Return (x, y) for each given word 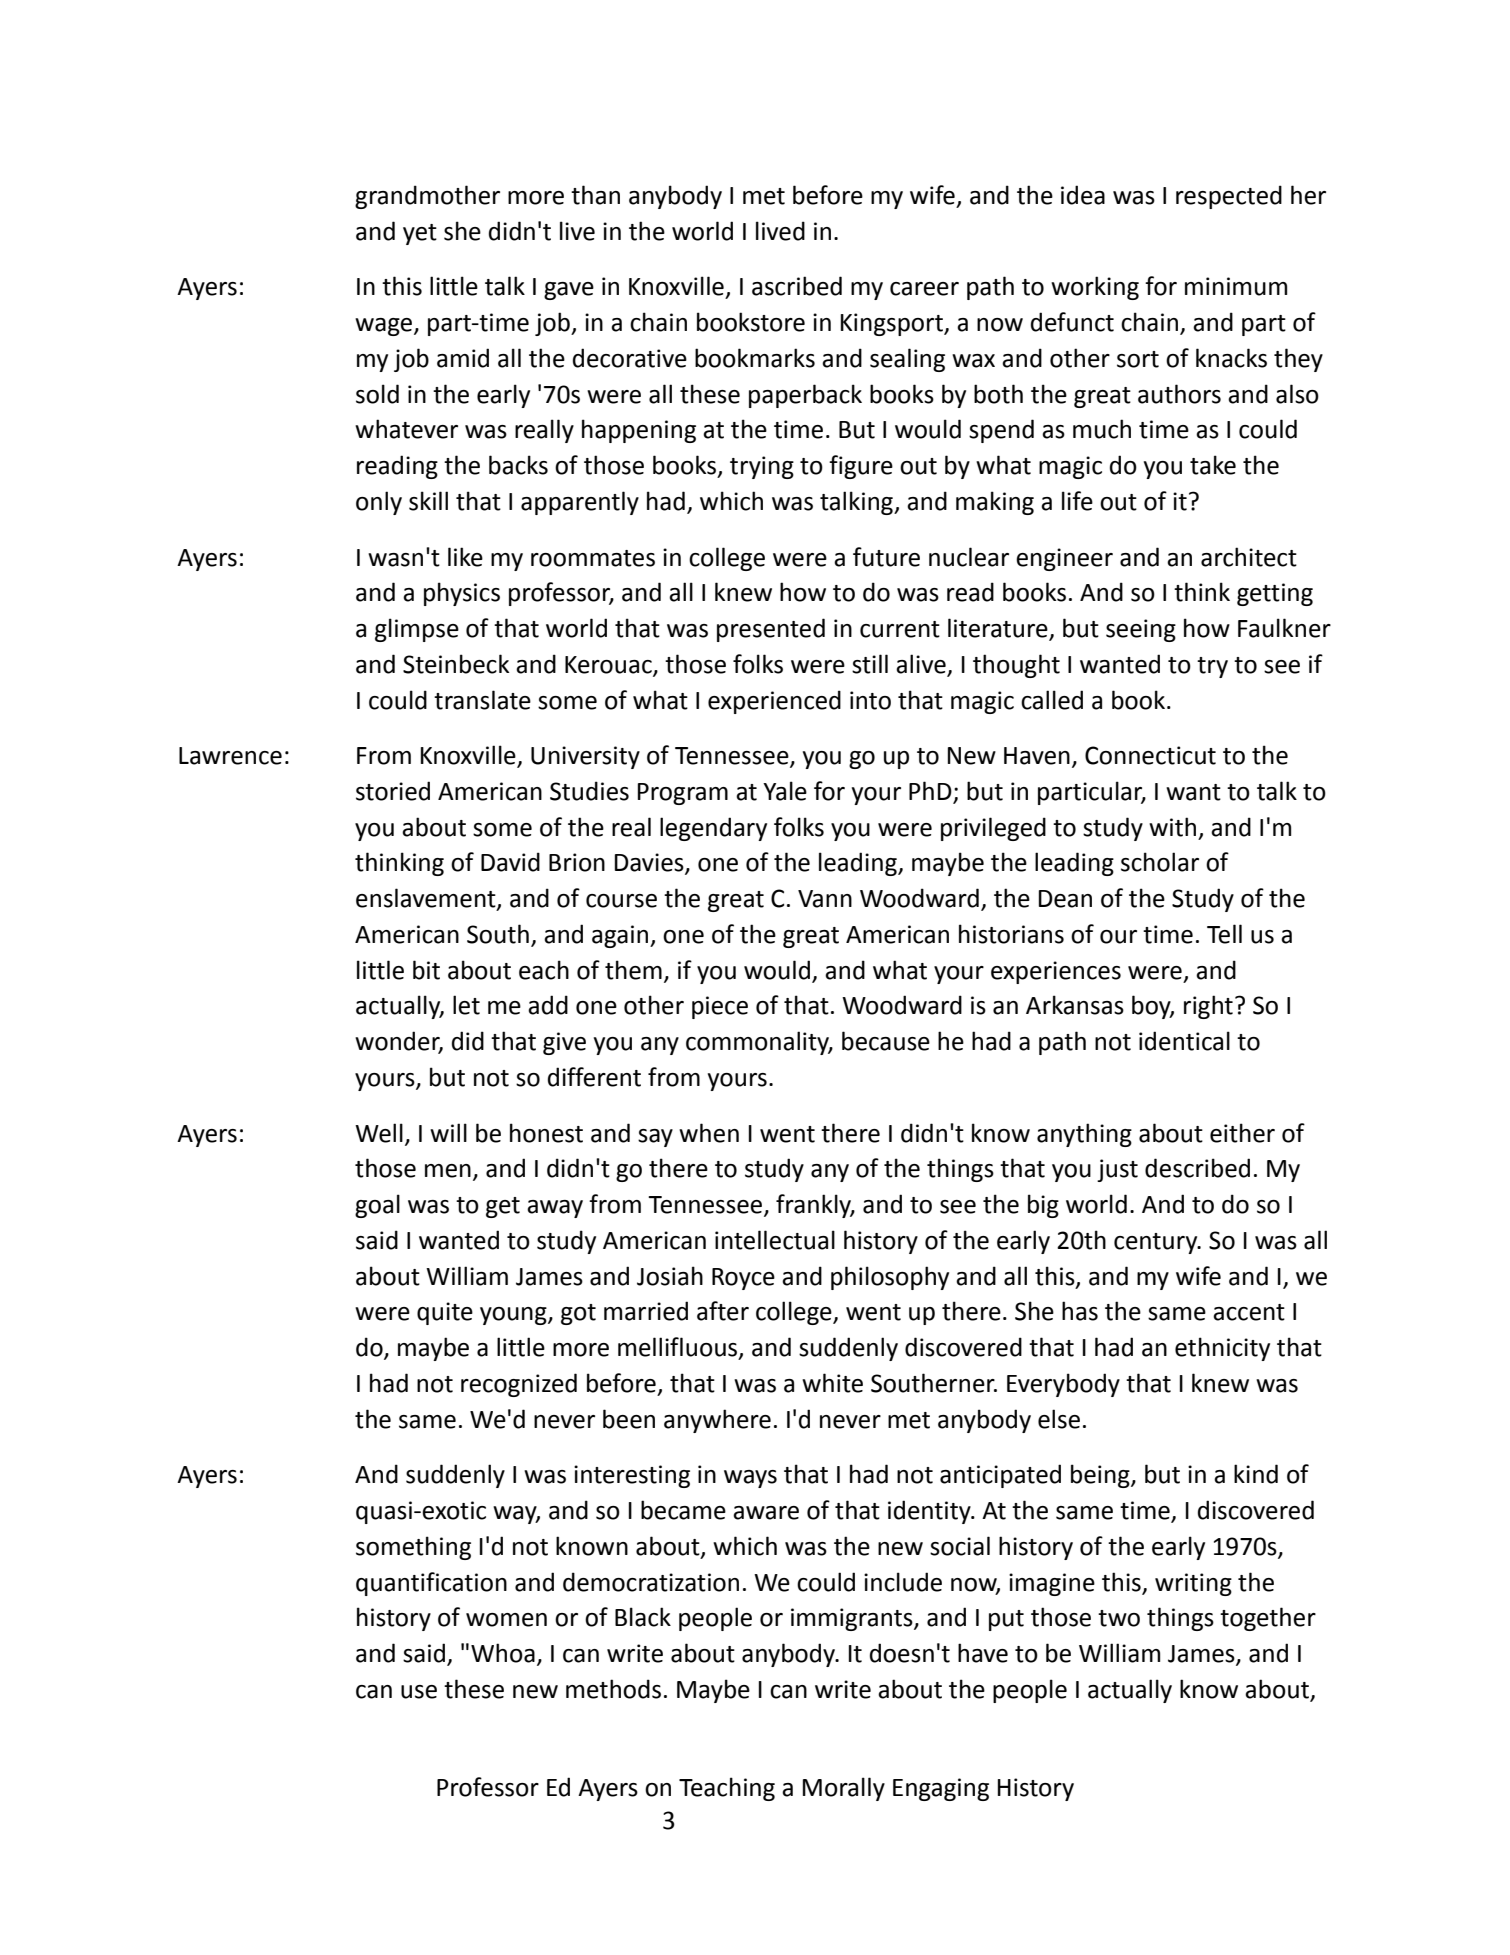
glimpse (417, 630)
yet (420, 234)
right (1208, 1007)
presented (771, 630)
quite (445, 1313)
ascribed (797, 286)
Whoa (503, 1653)
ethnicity (1222, 1349)
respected (1229, 197)
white (832, 1383)
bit (426, 970)
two (1119, 1618)
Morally (844, 1789)
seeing (1141, 630)
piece (720, 1007)
